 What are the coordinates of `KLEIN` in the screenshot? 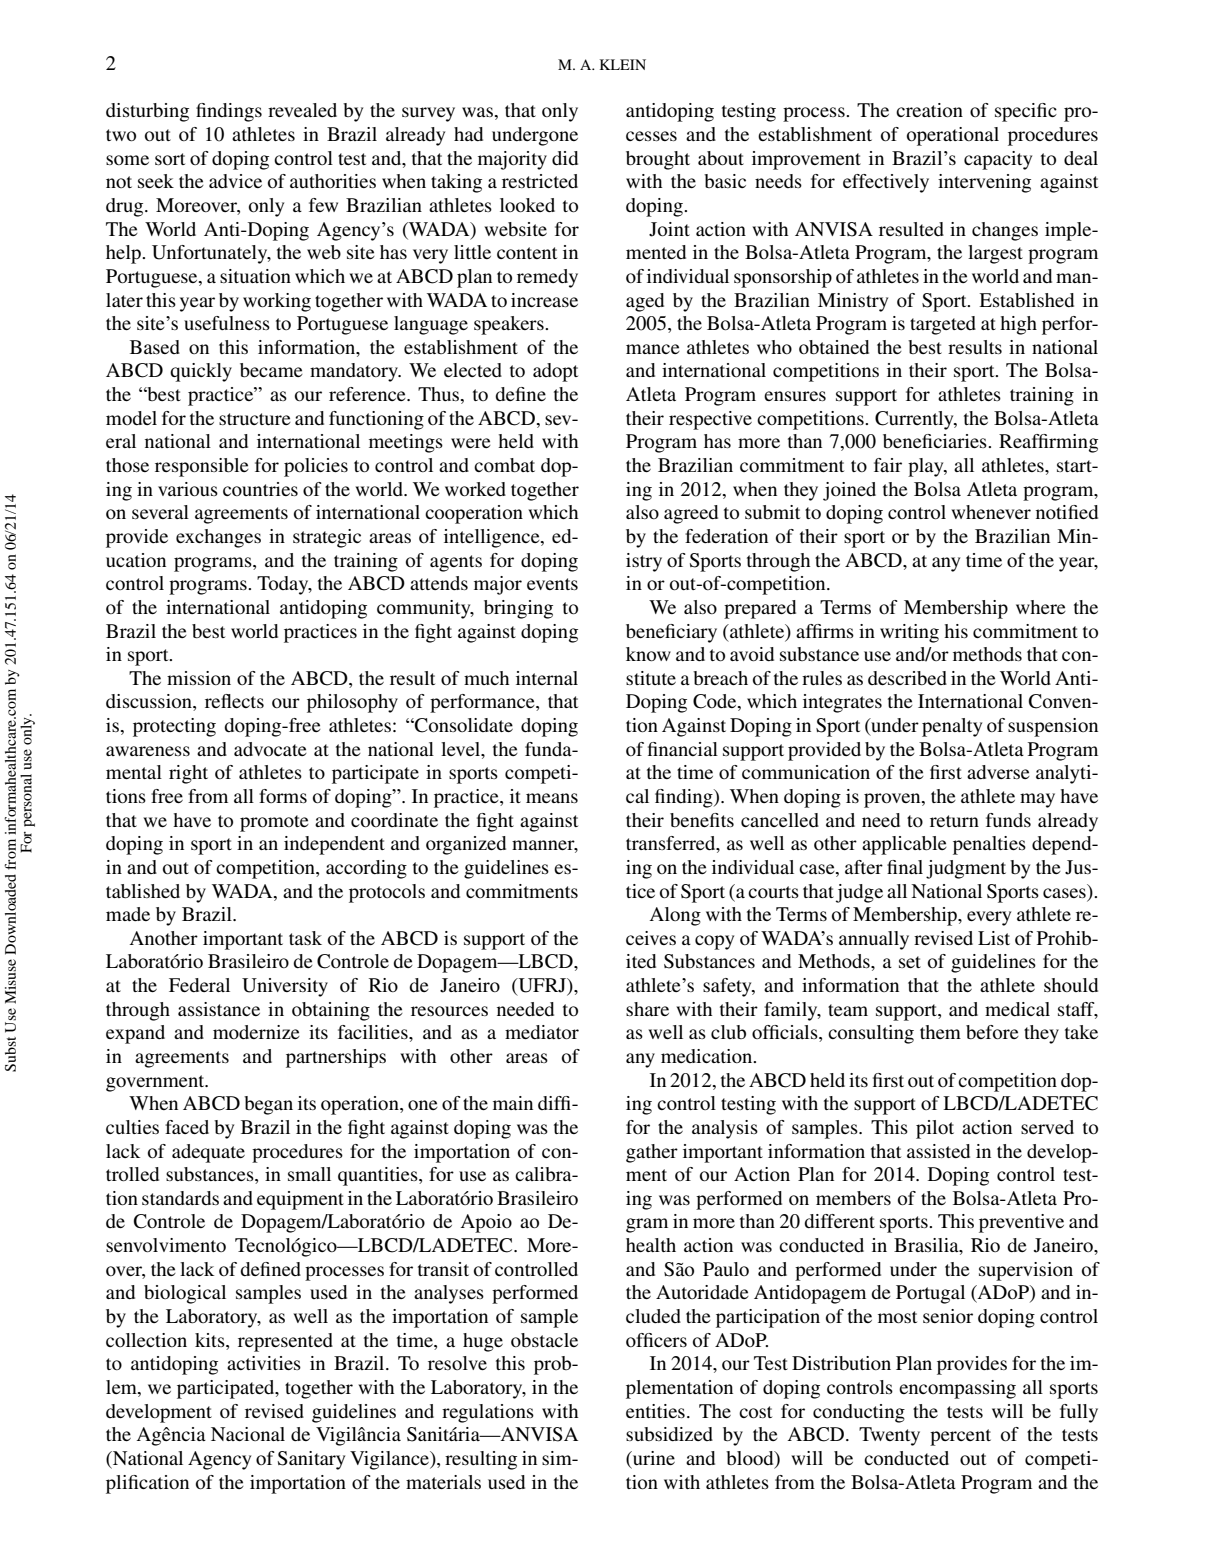 It's located at (623, 64).
